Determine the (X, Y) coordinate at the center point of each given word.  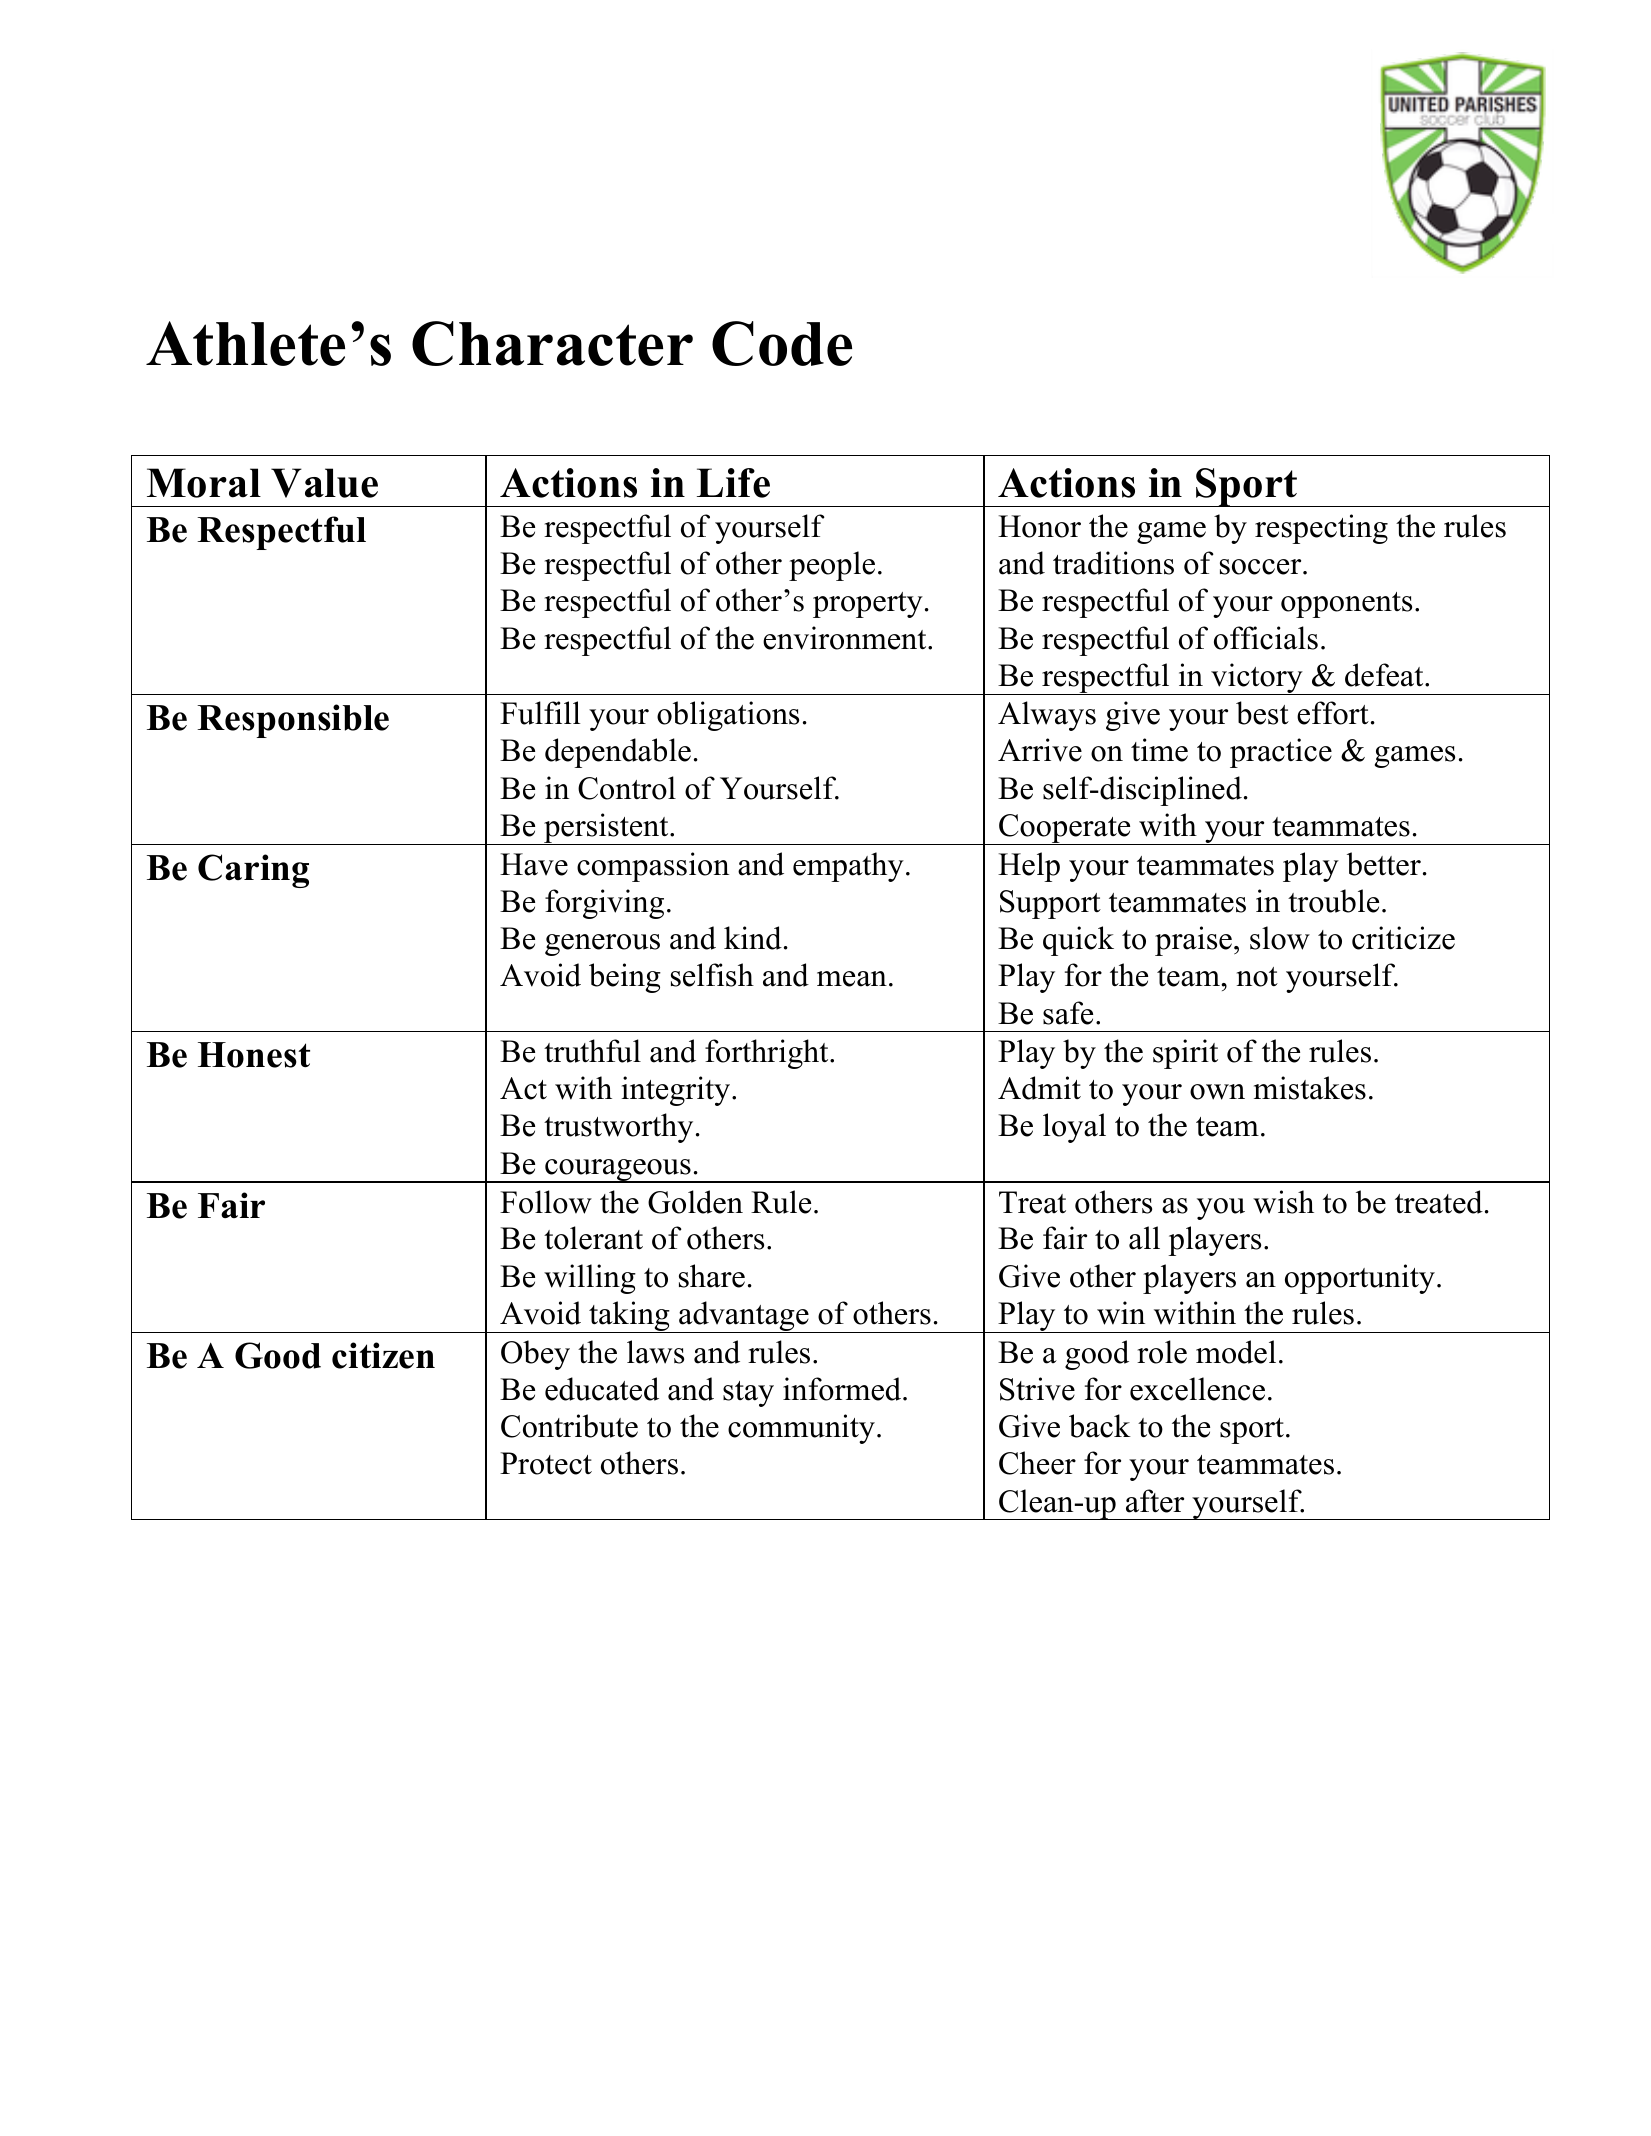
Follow (546, 1202)
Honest (254, 1055)
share (712, 1276)
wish (1283, 1202)
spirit (1185, 1054)
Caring (253, 871)
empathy (848, 867)
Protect (546, 1463)
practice (1281, 753)
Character (552, 343)
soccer (1262, 567)
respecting (1321, 529)
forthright (768, 1054)
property (868, 605)
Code (782, 343)
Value (324, 483)
